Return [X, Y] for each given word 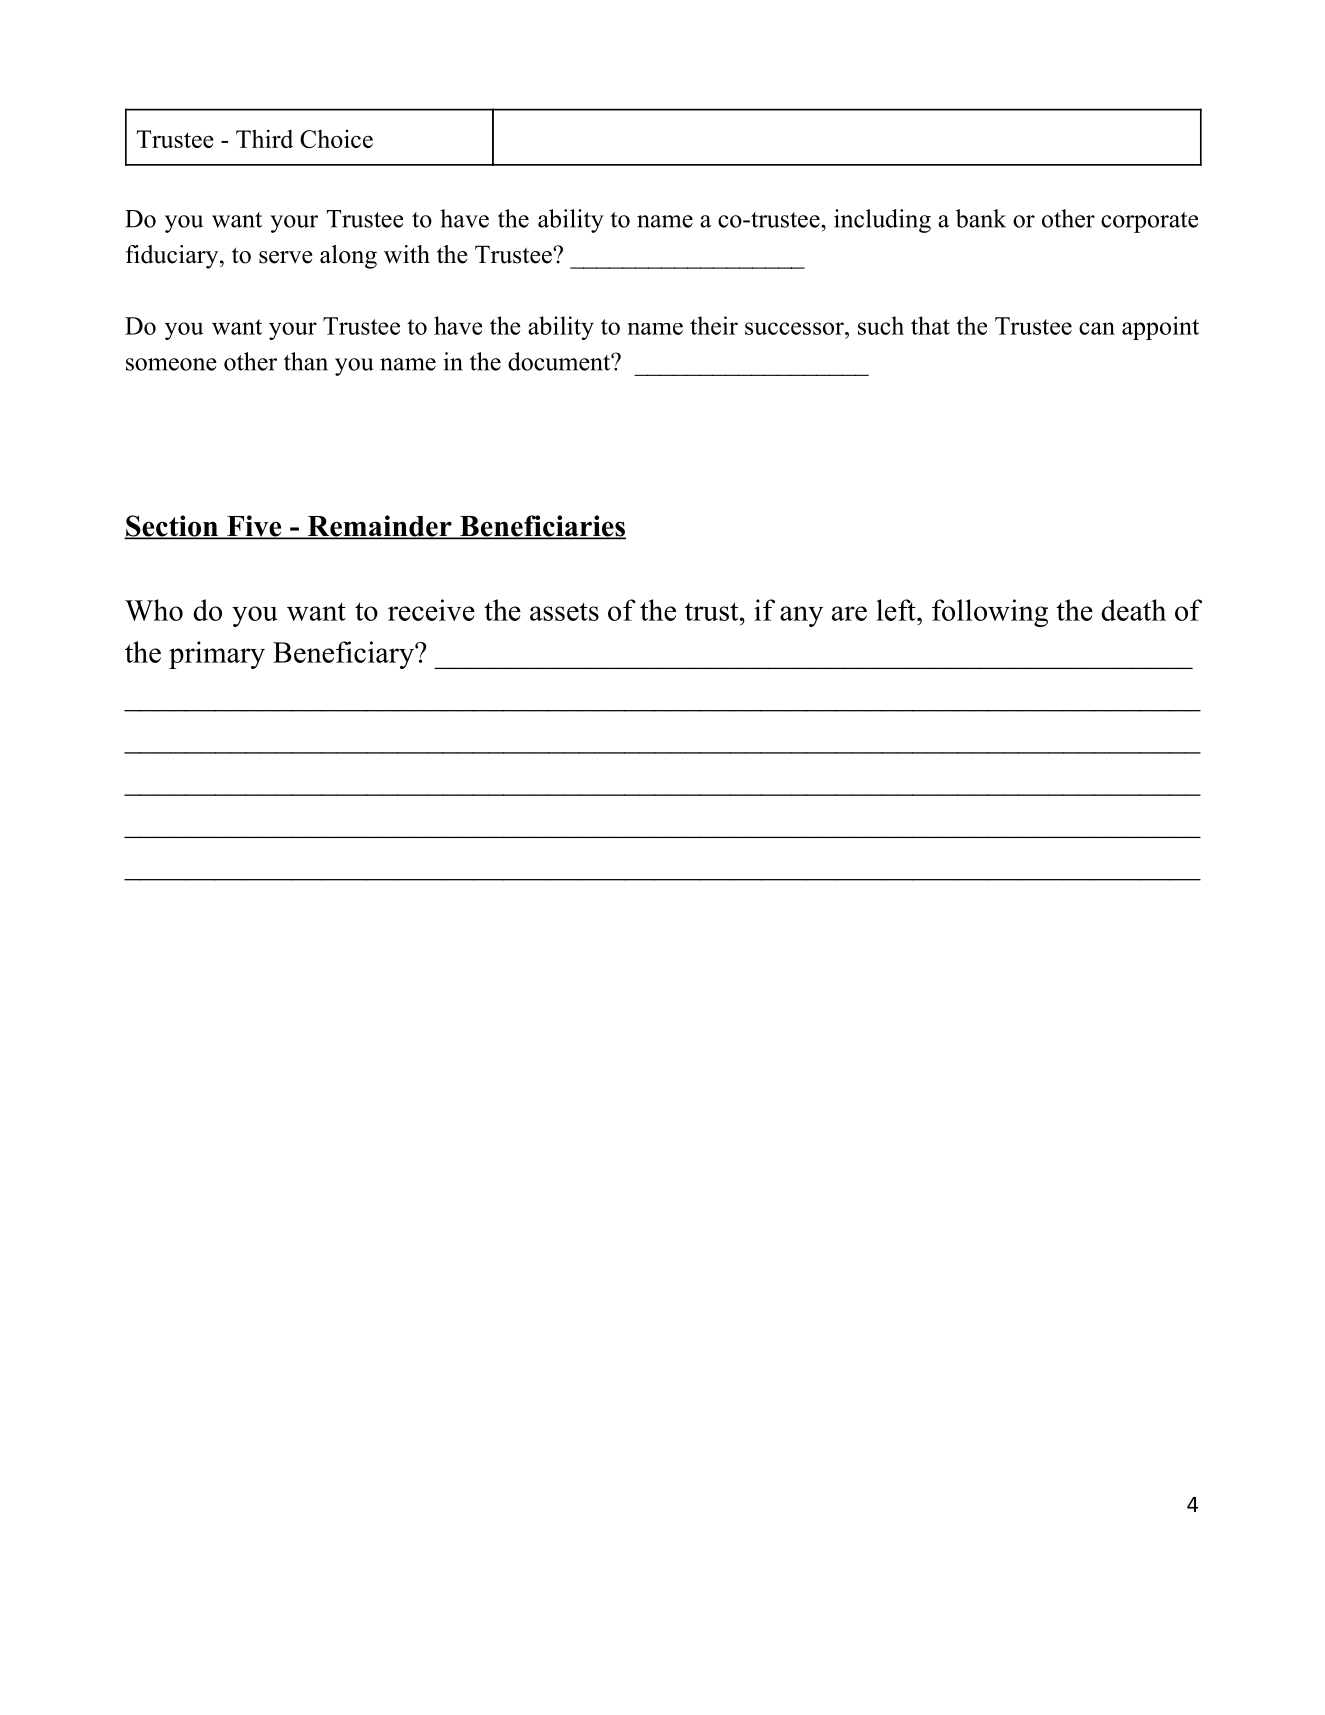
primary [217, 655]
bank [981, 218]
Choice [336, 139]
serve [286, 257]
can [1097, 328]
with [407, 254]
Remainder [379, 527]
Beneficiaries [542, 527]
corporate [1149, 222]
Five [254, 527]
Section [172, 527]
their [714, 325]
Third [264, 138]
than [306, 361]
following [990, 613]
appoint [1160, 328]
